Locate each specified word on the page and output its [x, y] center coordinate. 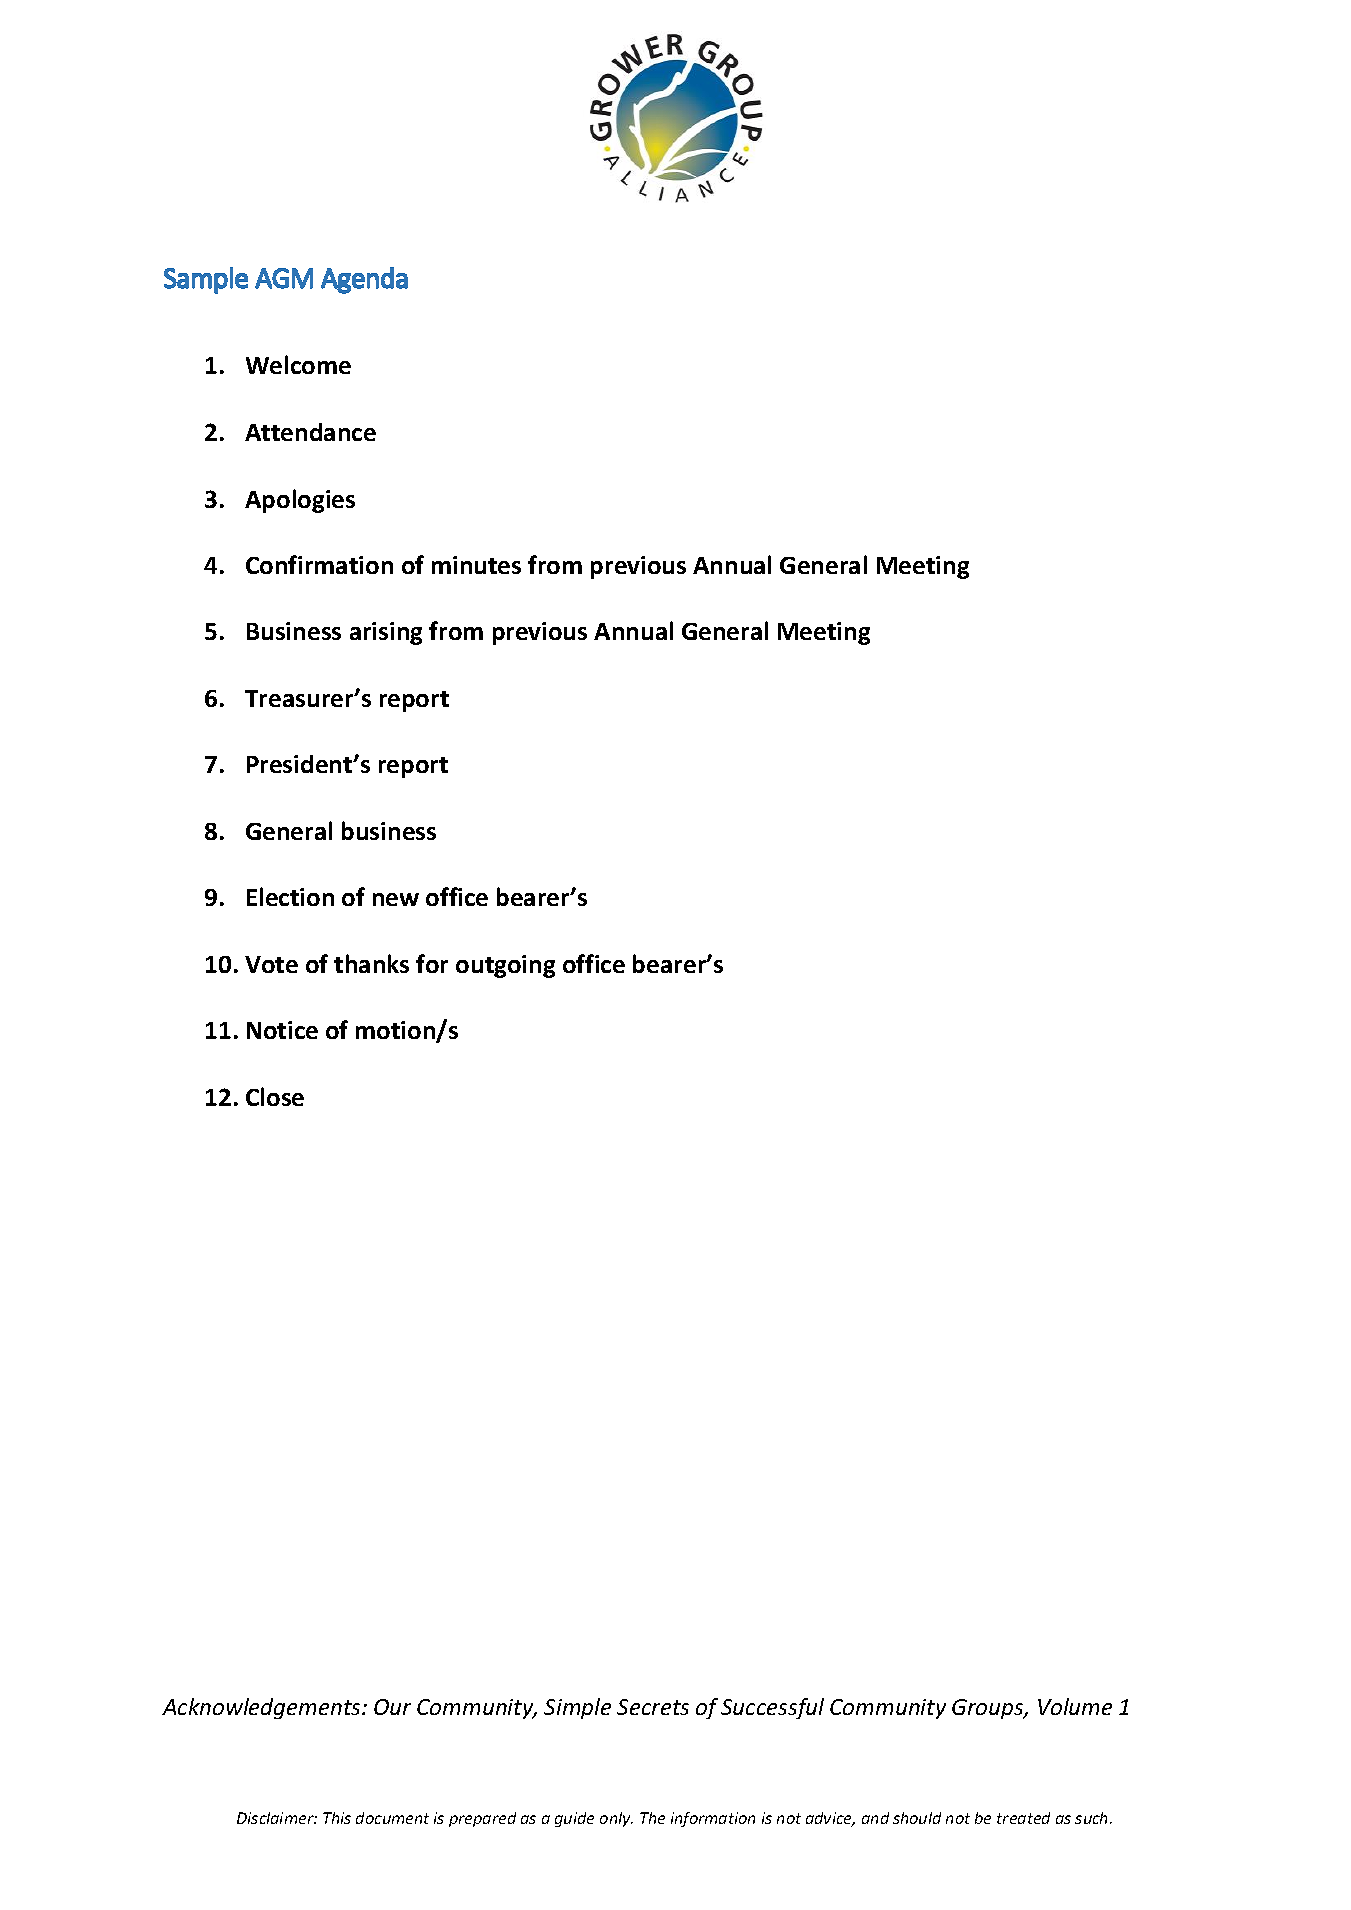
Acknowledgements [262, 1708]
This [337, 1818]
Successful [772, 1708]
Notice [282, 1030]
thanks [371, 963]
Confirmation [319, 564]
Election [290, 896]
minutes [476, 565]
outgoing [505, 966]
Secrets [653, 1707]
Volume [1075, 1706]
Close [275, 1096]
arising [386, 633]
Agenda [364, 280]
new [396, 899]
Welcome [298, 364]
